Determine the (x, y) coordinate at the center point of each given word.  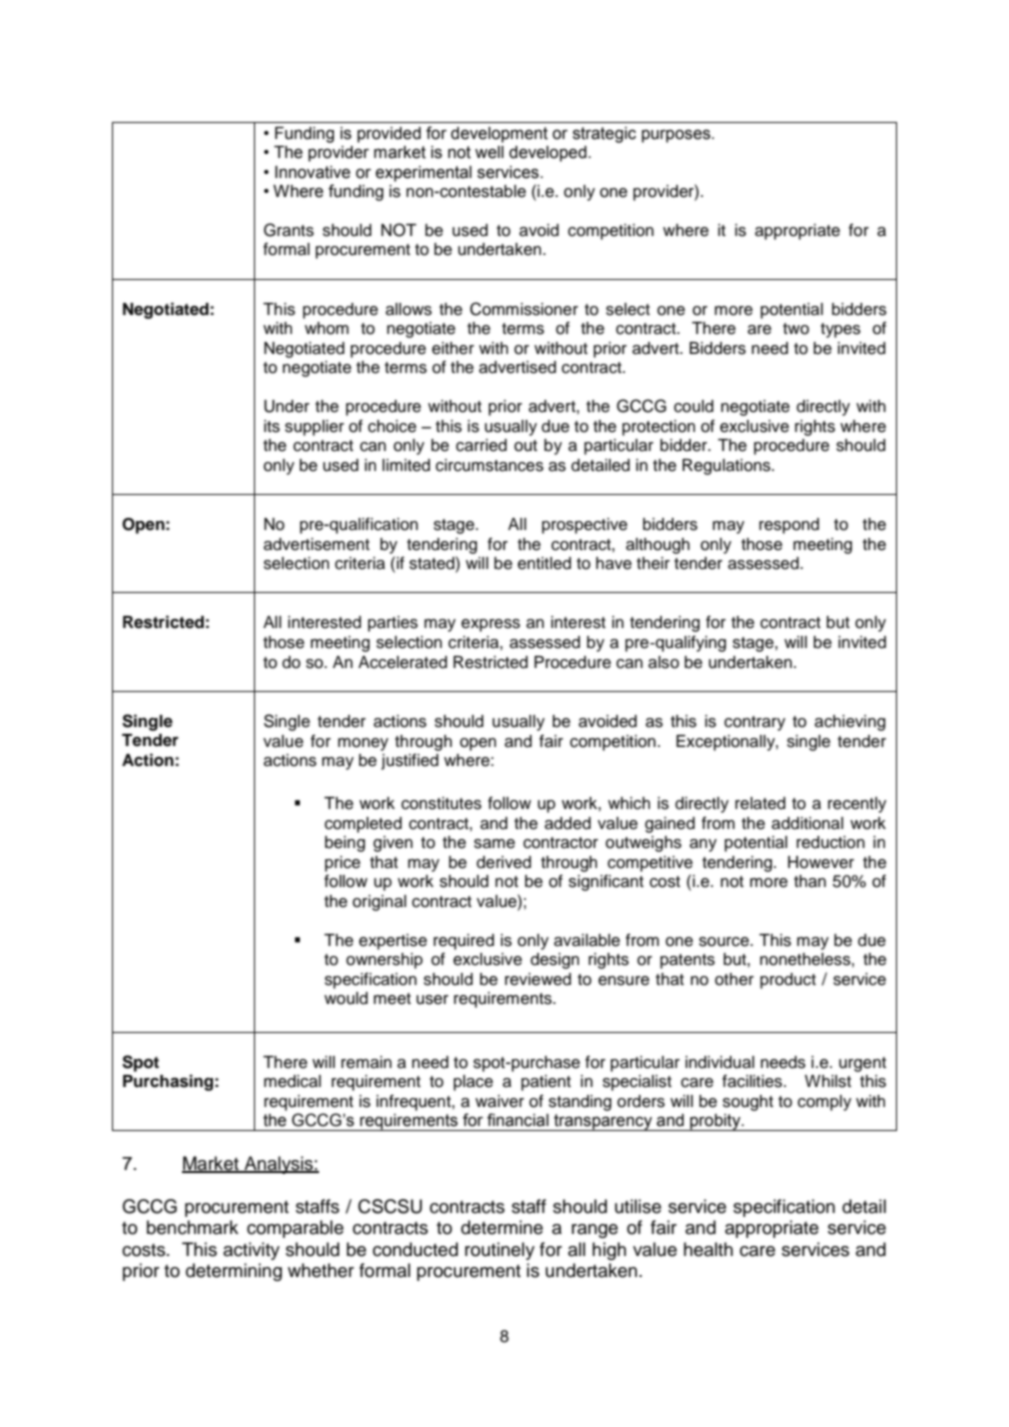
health (708, 1249)
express (490, 625)
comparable (295, 1229)
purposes (677, 136)
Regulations (727, 467)
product (788, 981)
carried (481, 445)
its (272, 426)
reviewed (538, 979)
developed (549, 154)
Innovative (312, 172)
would (346, 998)
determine (502, 1227)
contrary (754, 723)
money (363, 744)
